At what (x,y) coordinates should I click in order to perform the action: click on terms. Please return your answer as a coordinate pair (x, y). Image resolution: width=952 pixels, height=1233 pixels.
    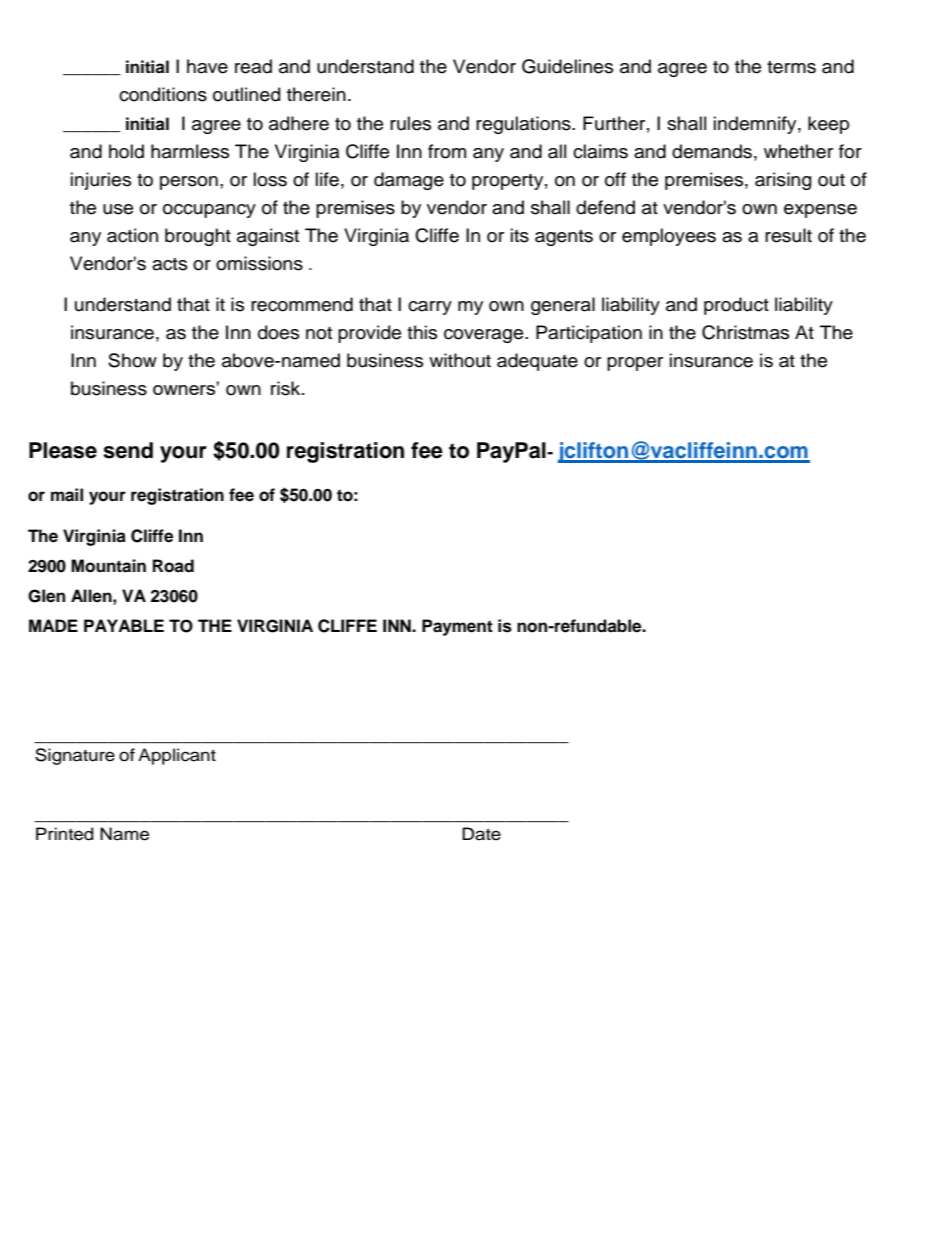
    Looking at the image, I should click on (791, 67).
